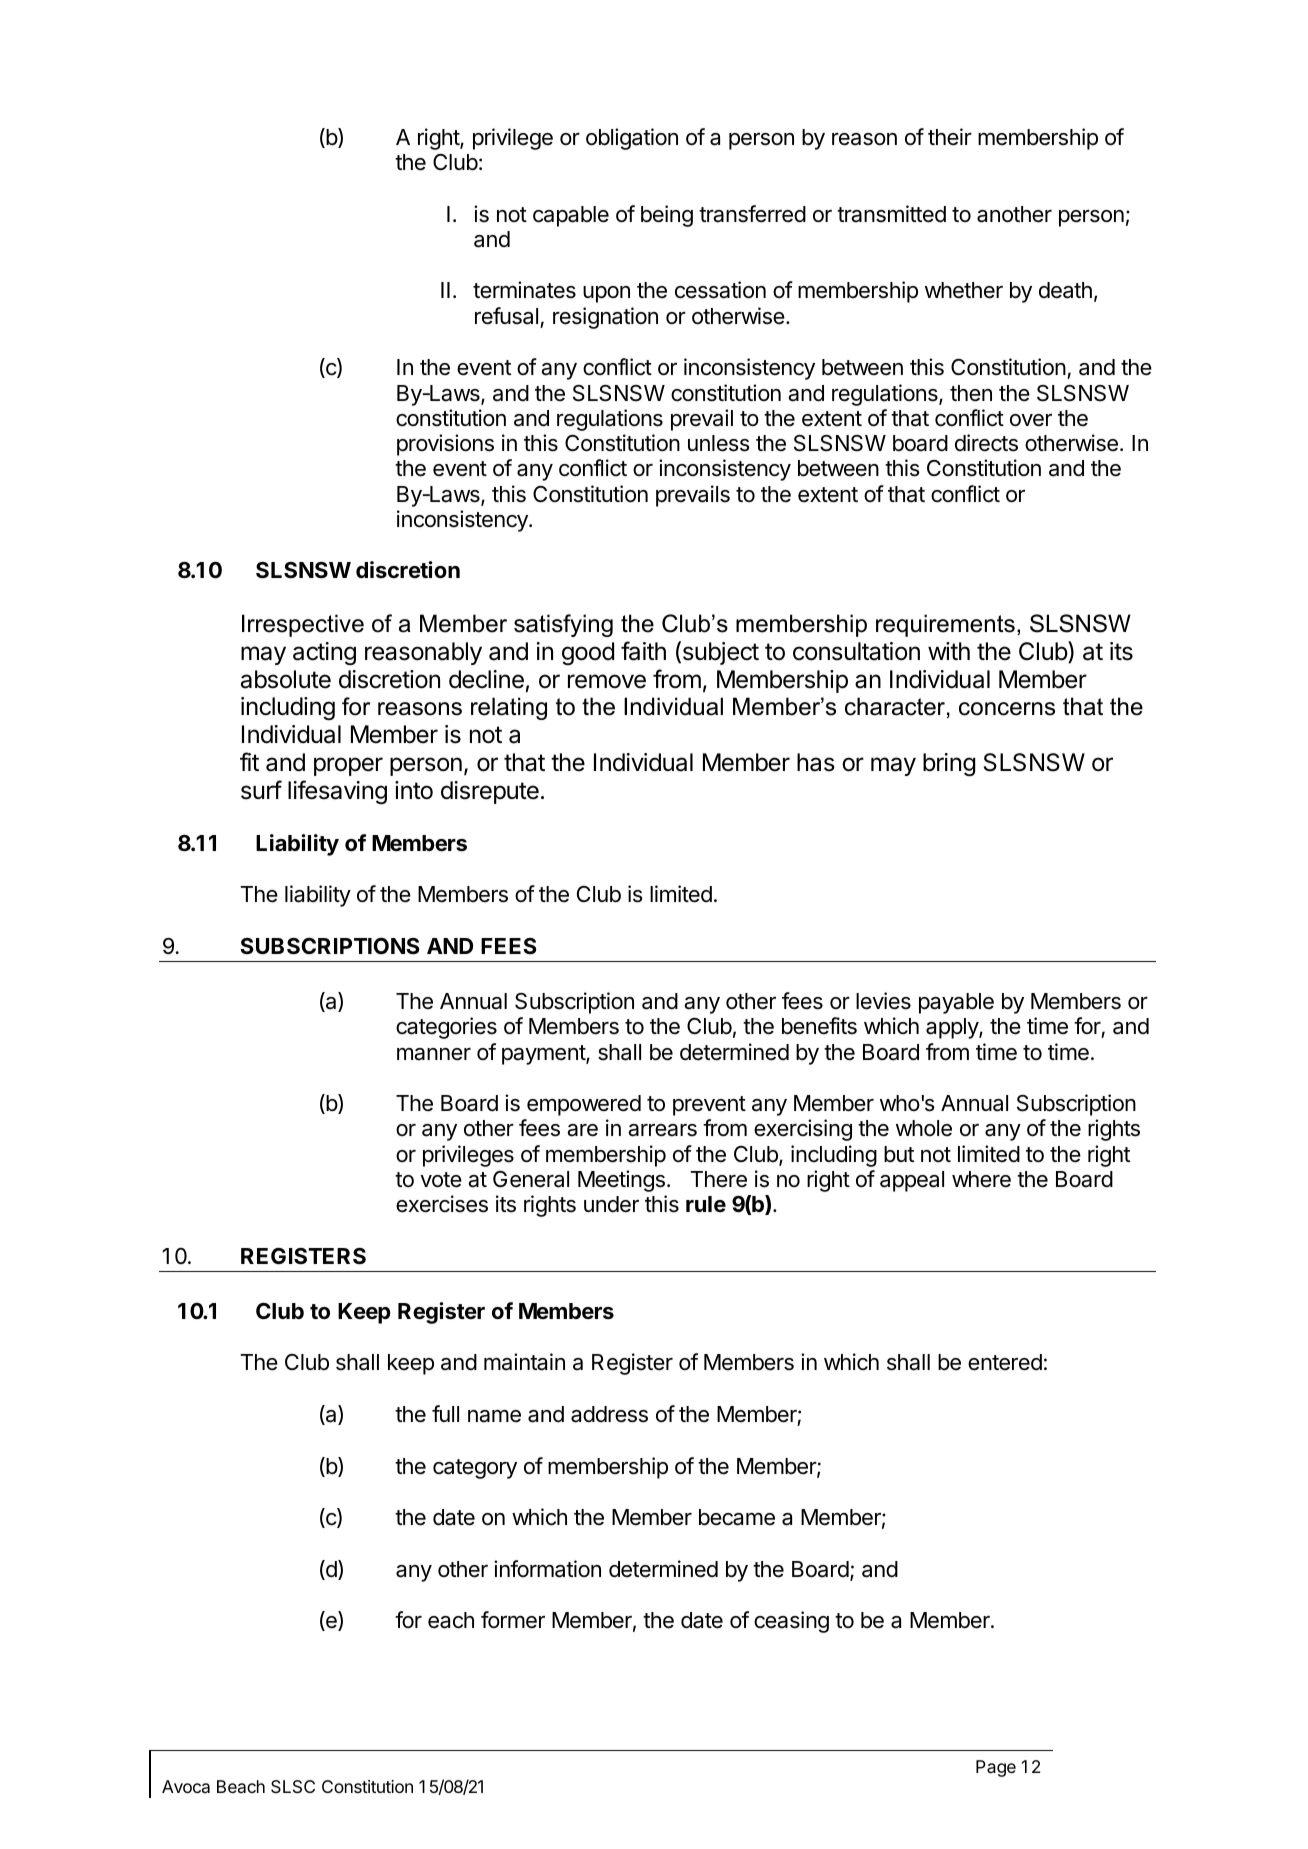 The width and height of the screenshot is (1308, 1849). Describe the element at coordinates (981, 1179) in the screenshot. I see `where` at that location.
